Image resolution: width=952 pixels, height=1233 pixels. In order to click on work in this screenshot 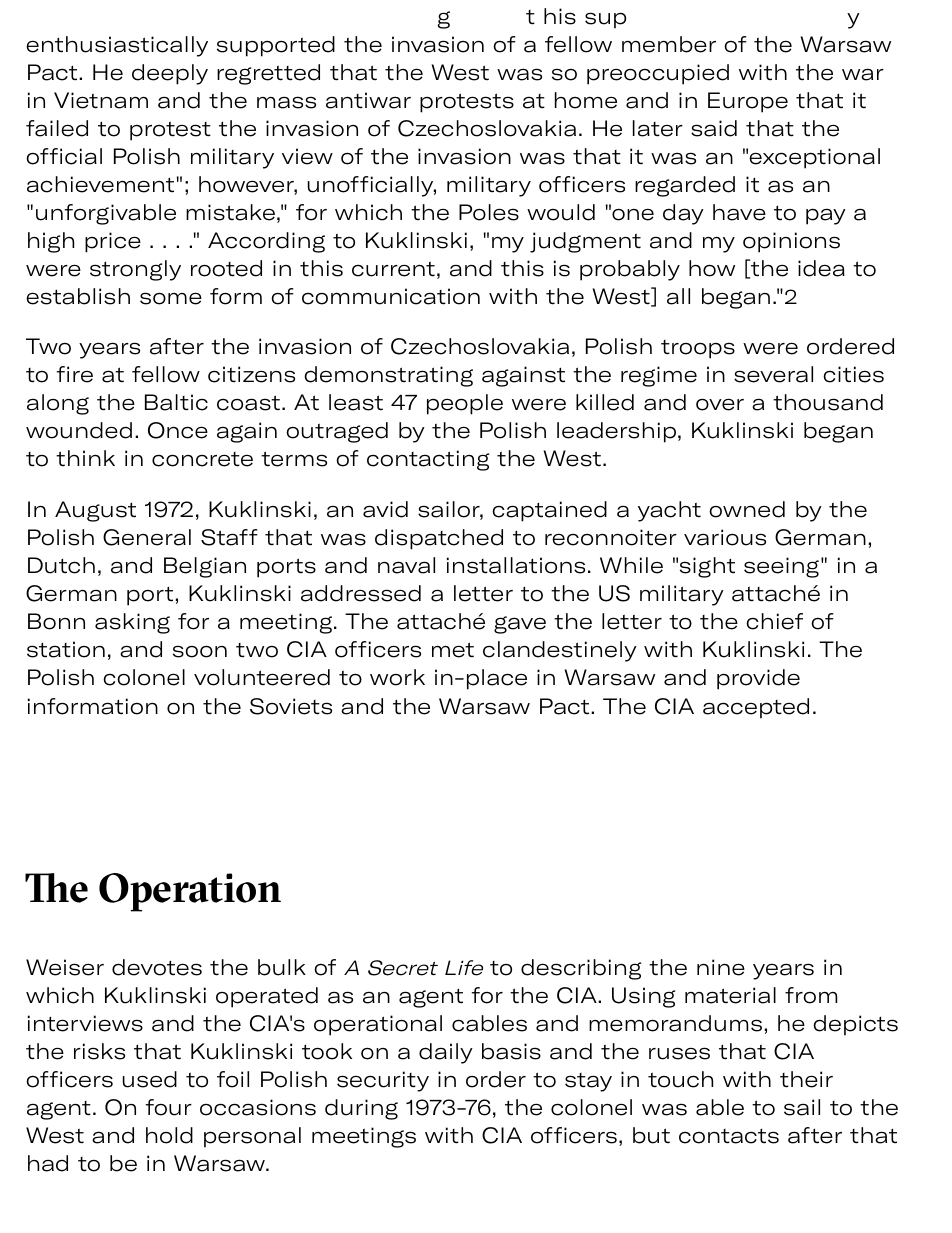, I will do `click(397, 677)`.
